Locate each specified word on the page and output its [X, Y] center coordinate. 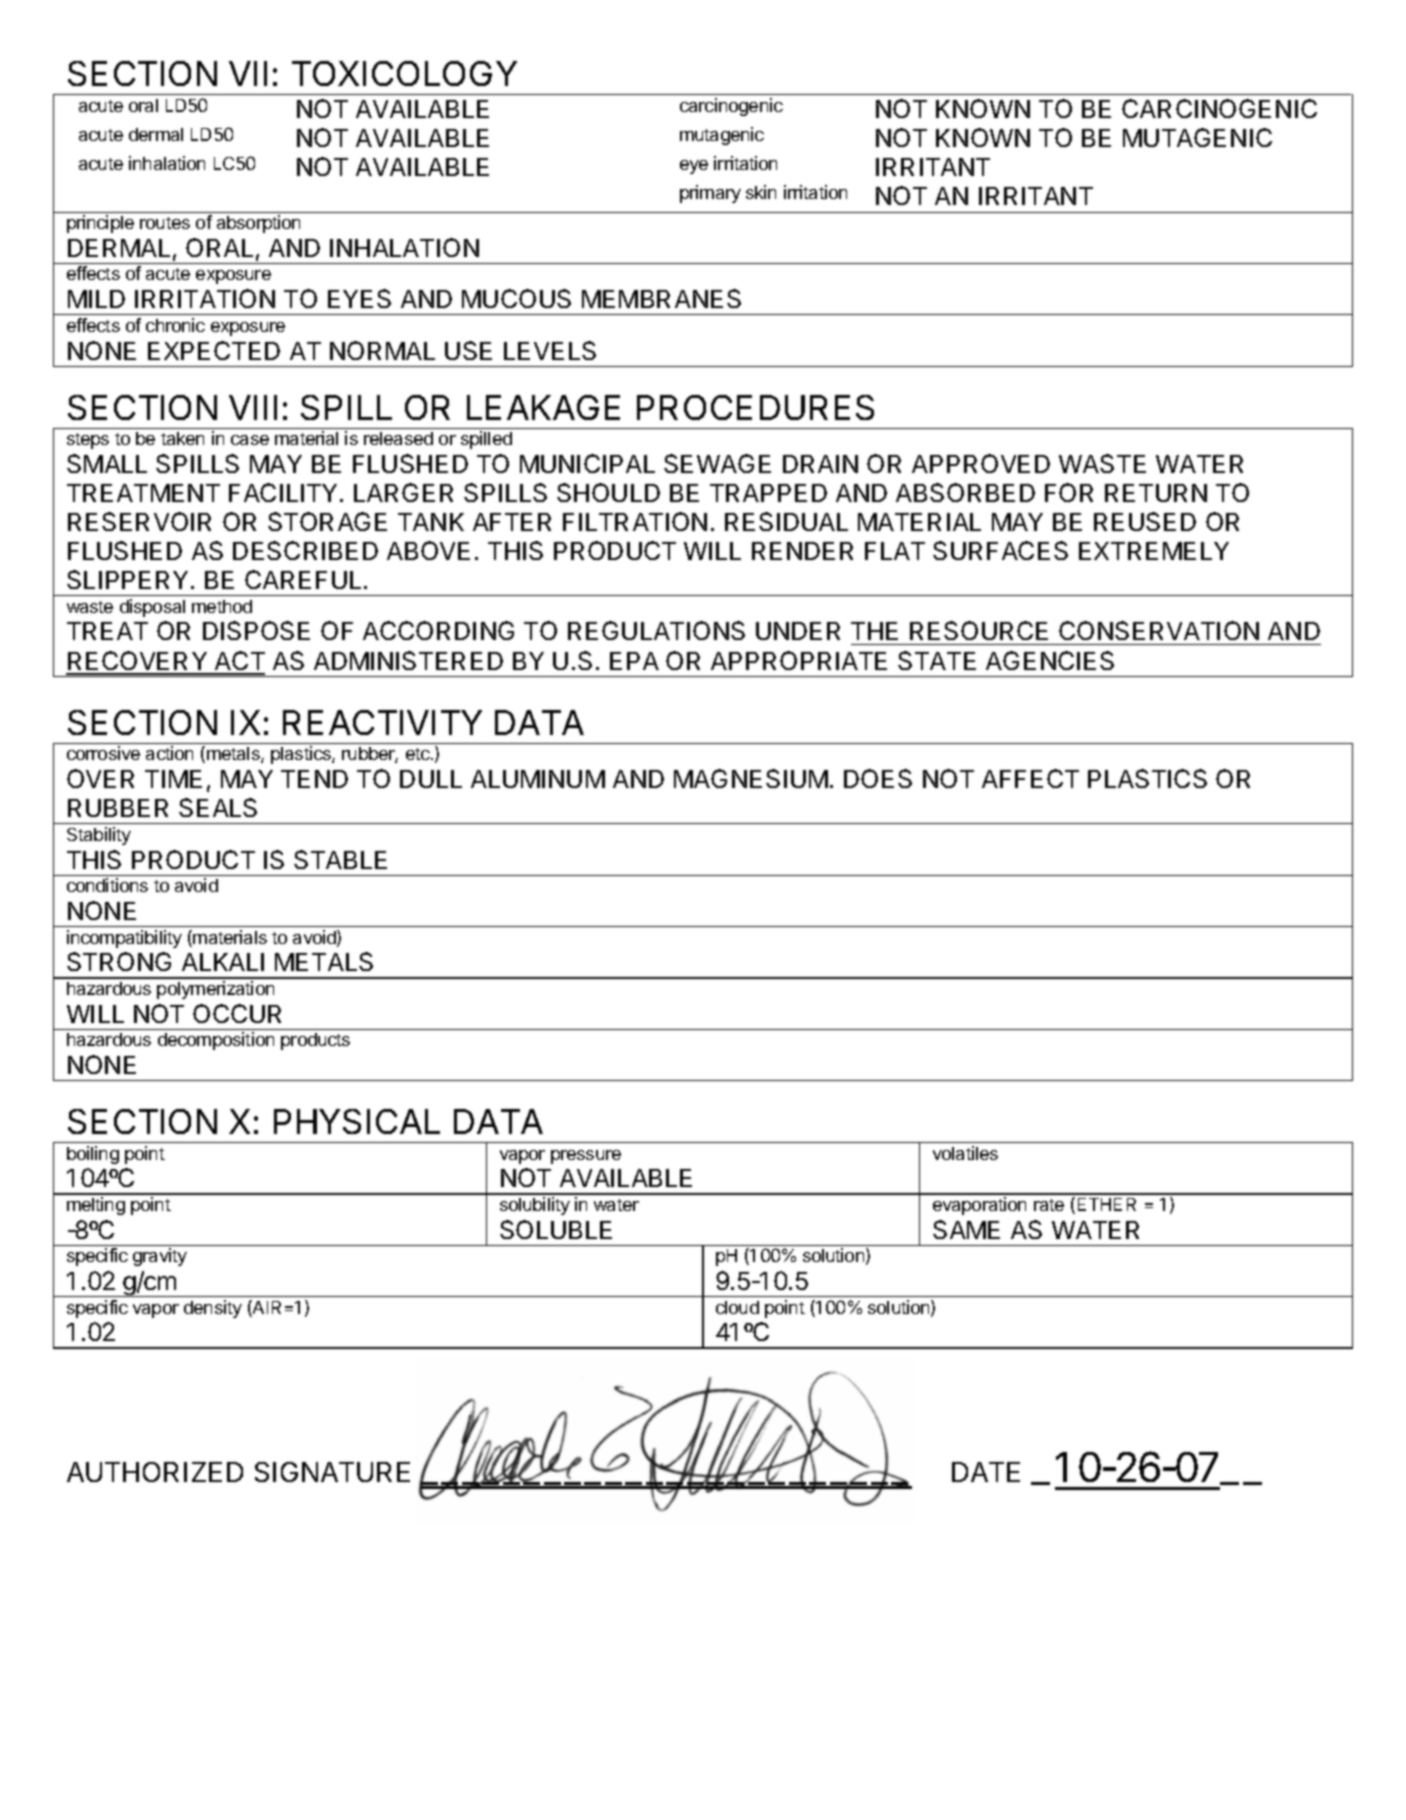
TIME [173, 779]
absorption [258, 224]
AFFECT [1030, 778]
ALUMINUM [538, 779]
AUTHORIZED [155, 1472]
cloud [737, 1307]
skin [761, 192]
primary [710, 194]
